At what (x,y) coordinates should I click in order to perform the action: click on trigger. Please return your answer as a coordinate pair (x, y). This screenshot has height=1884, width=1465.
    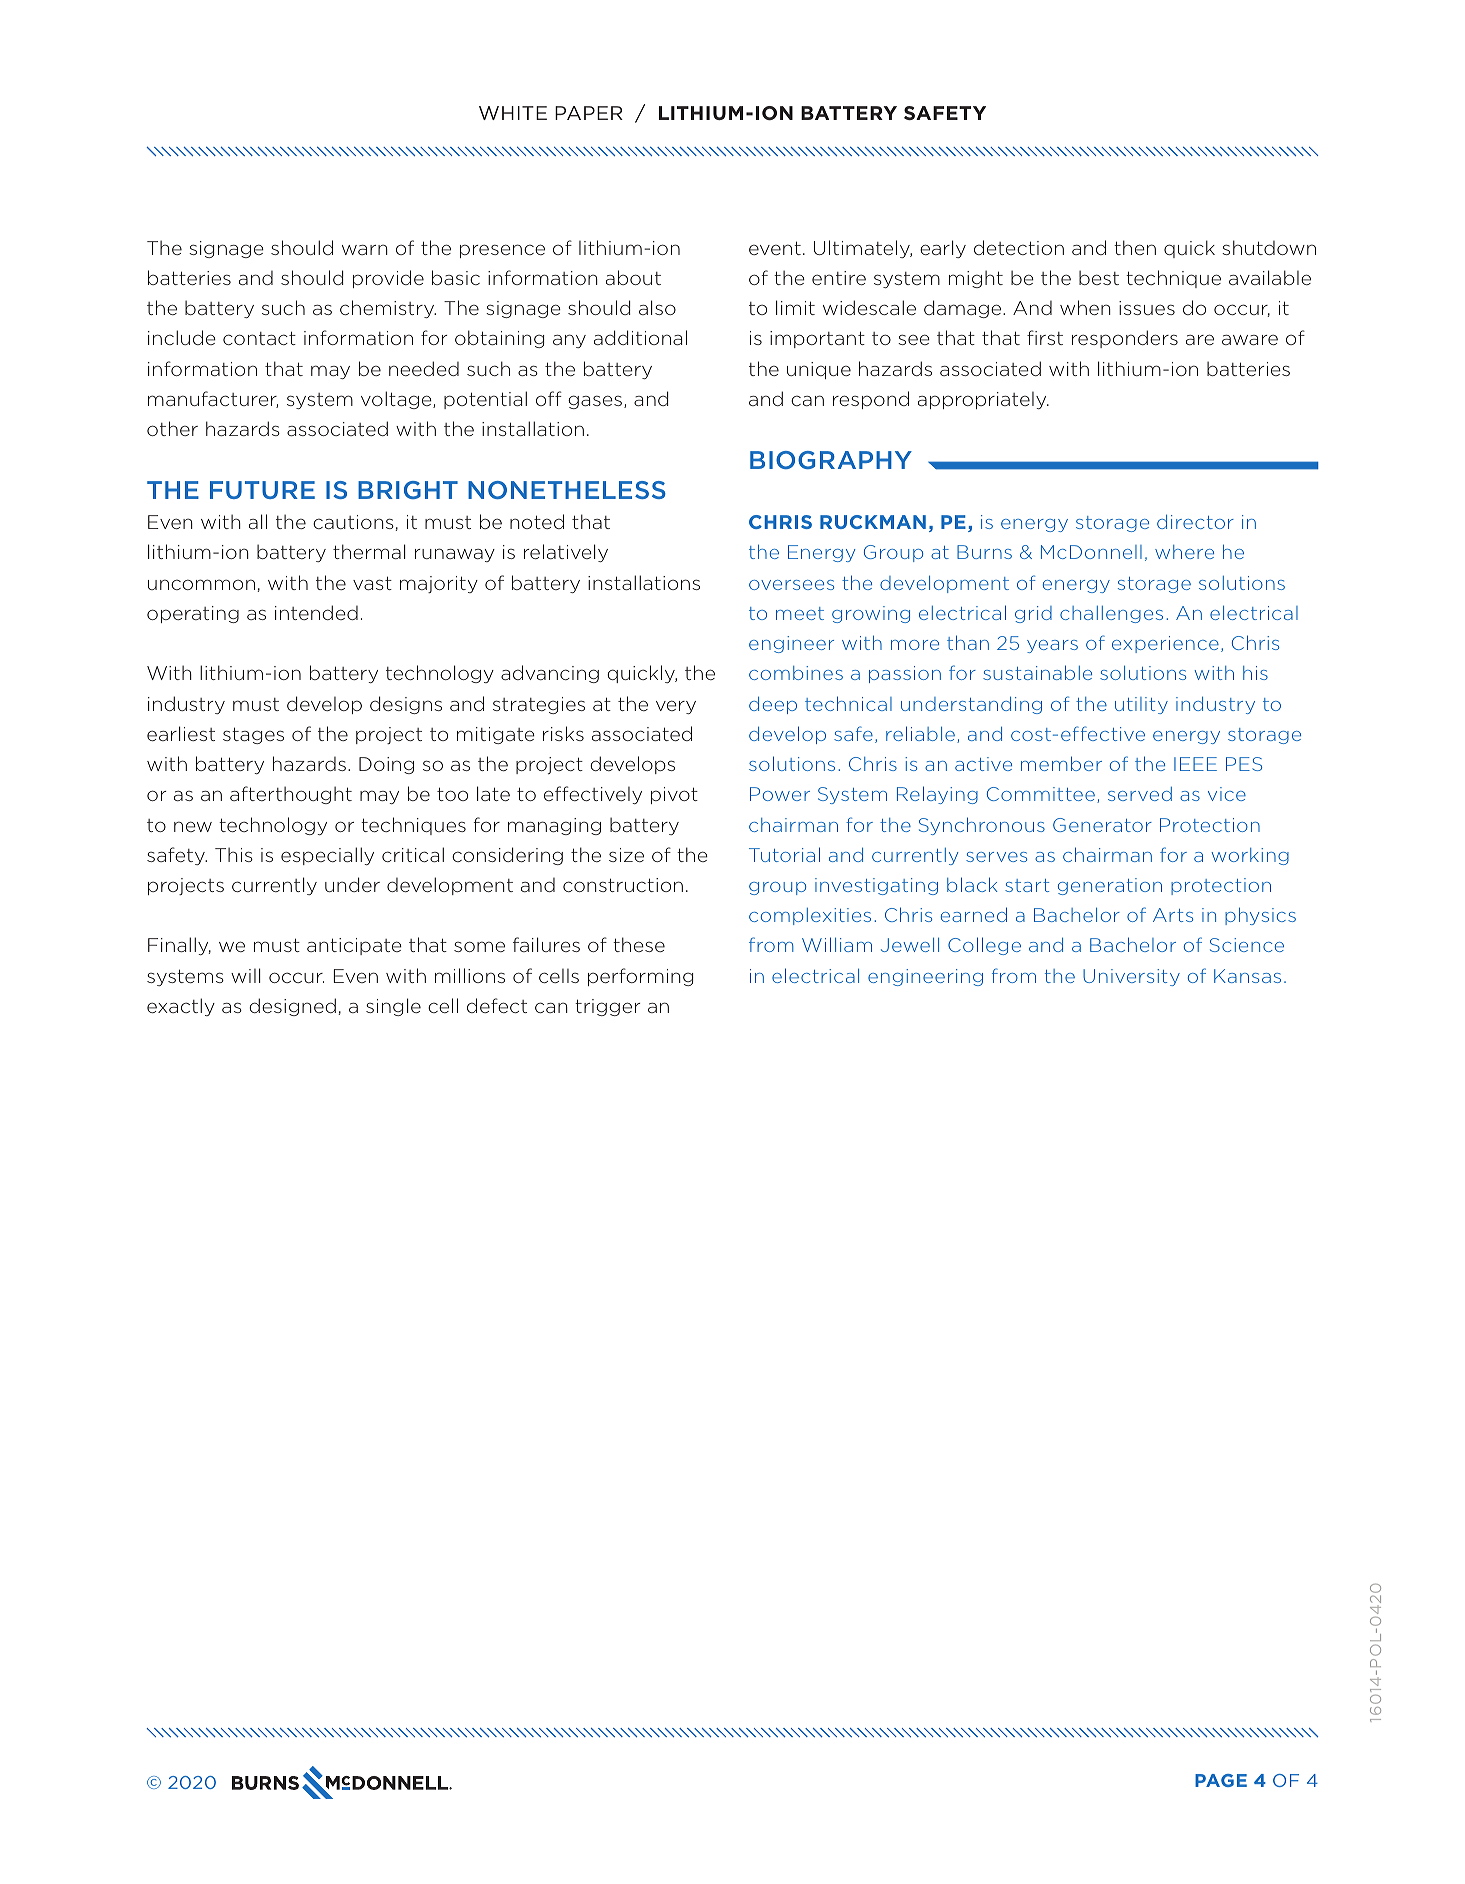
    Looking at the image, I should click on (608, 1007).
